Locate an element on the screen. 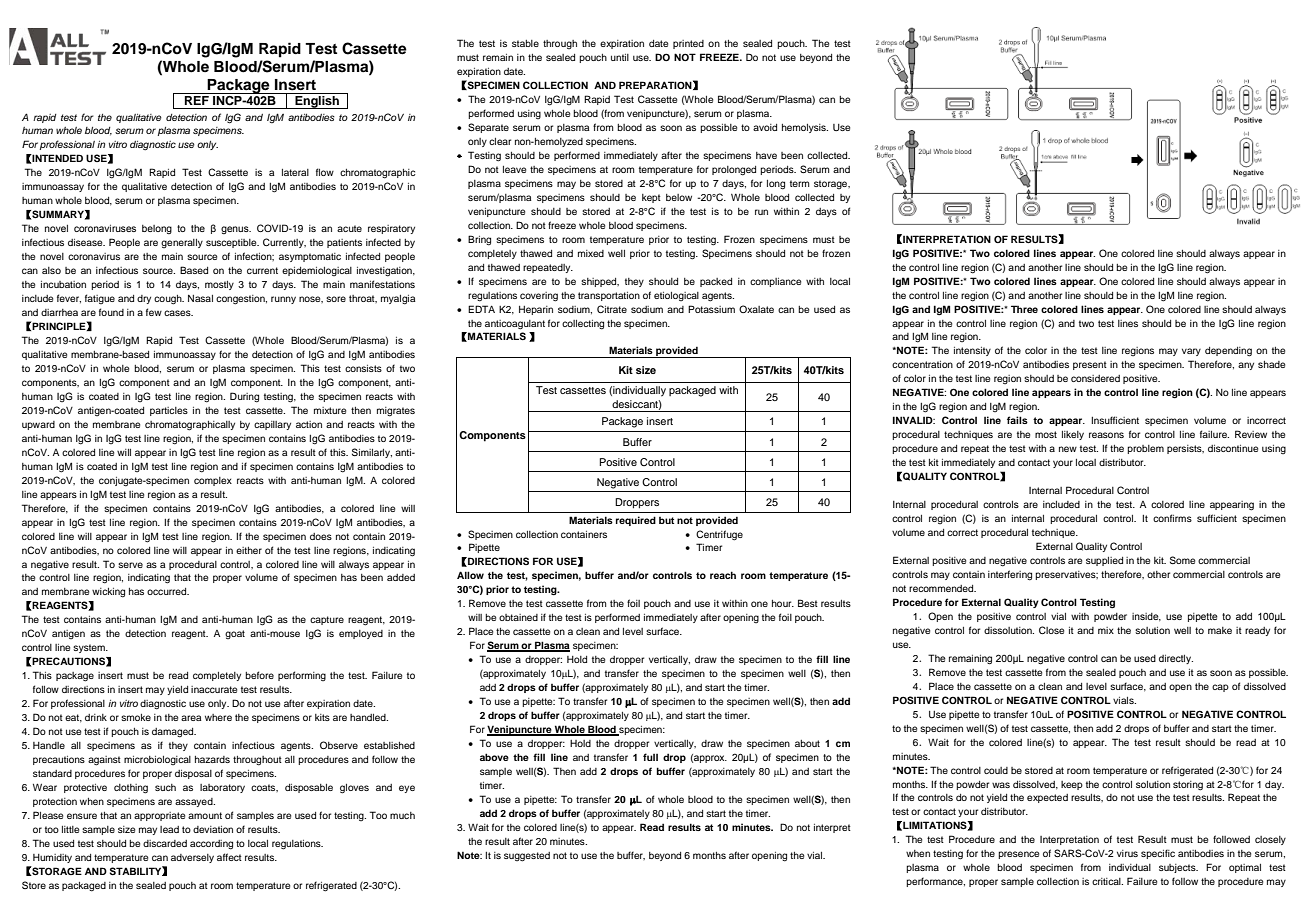  Three is located at coordinates (1024, 309).
